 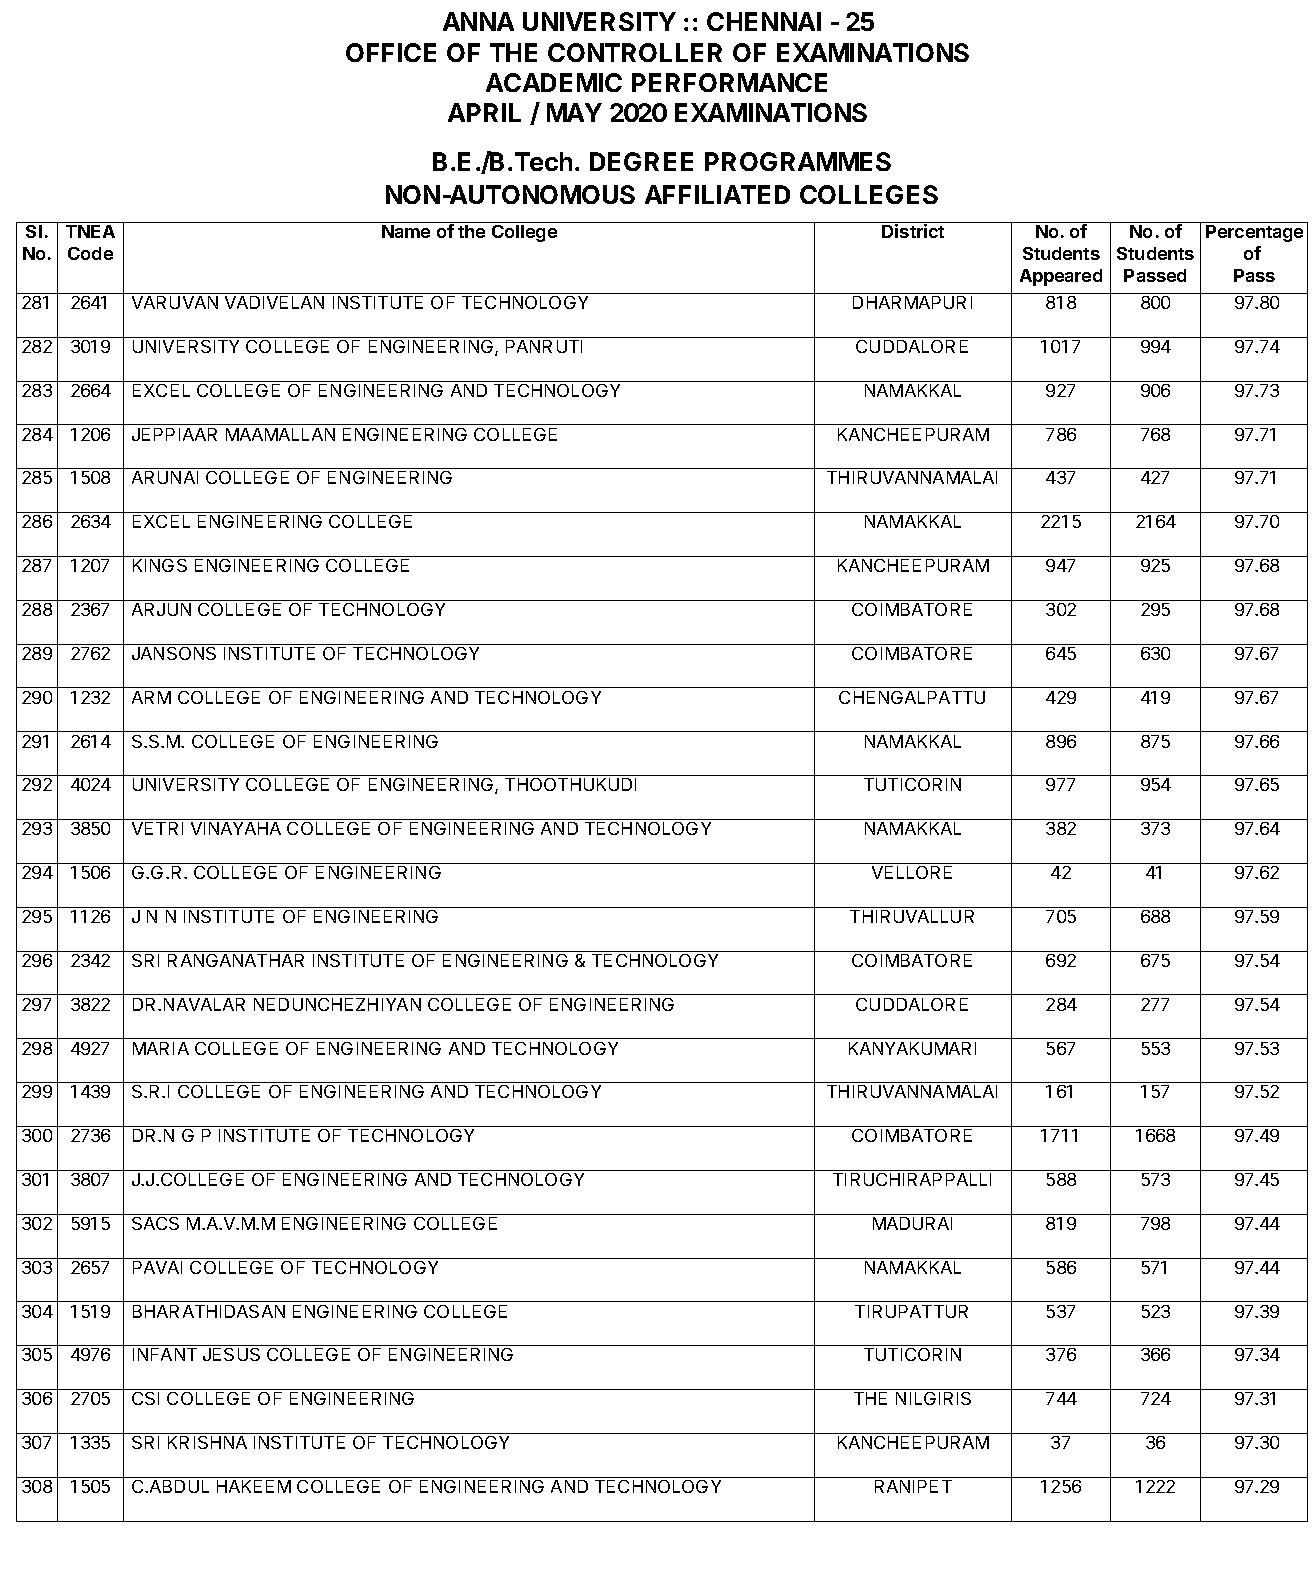 What do you see at coordinates (554, 82) in the image?
I see `ACADEMIC` at bounding box center [554, 82].
